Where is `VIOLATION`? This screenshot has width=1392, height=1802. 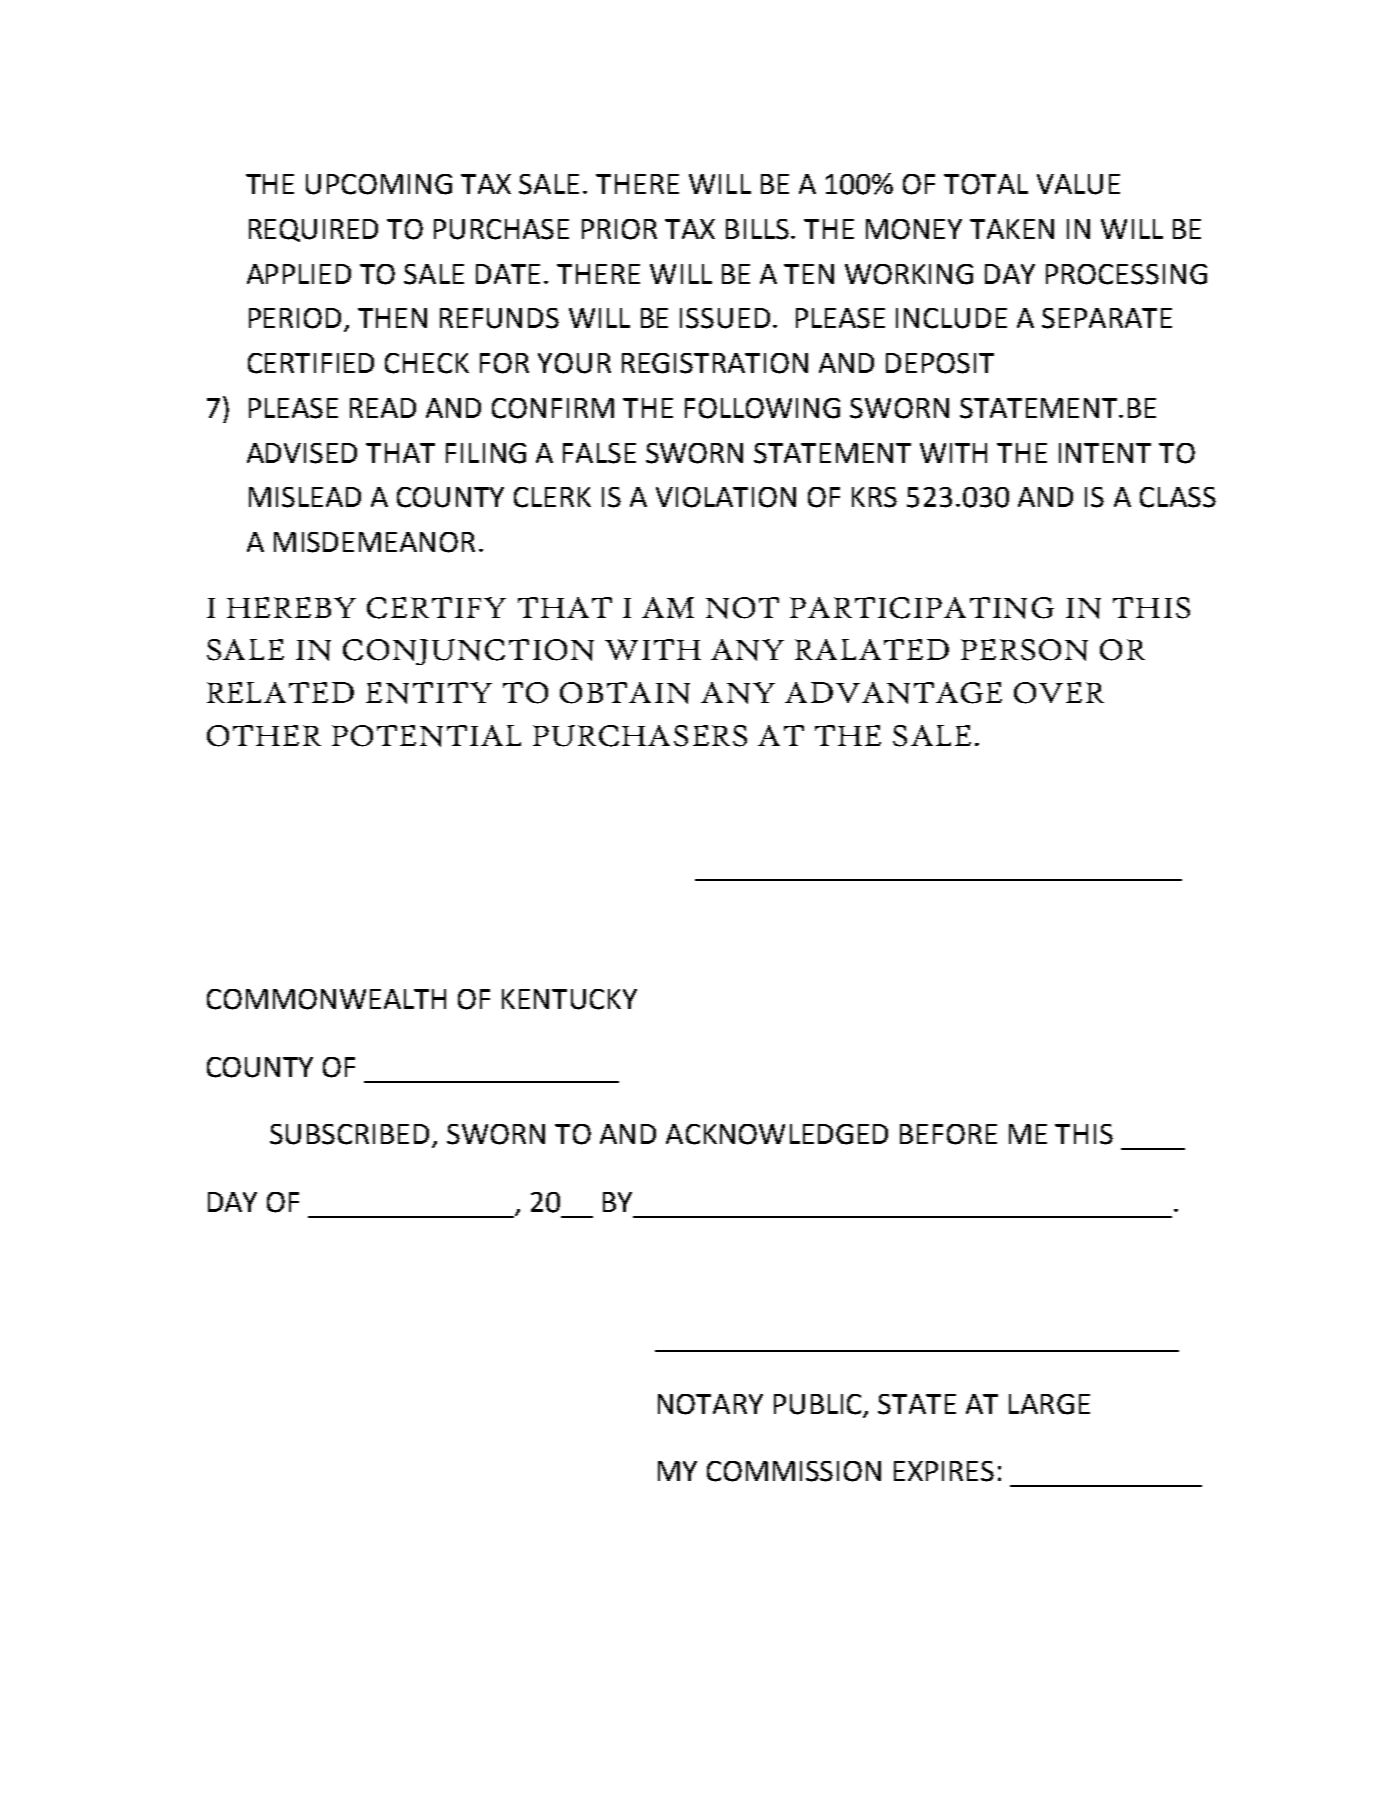
VIOLATION is located at coordinates (726, 497).
